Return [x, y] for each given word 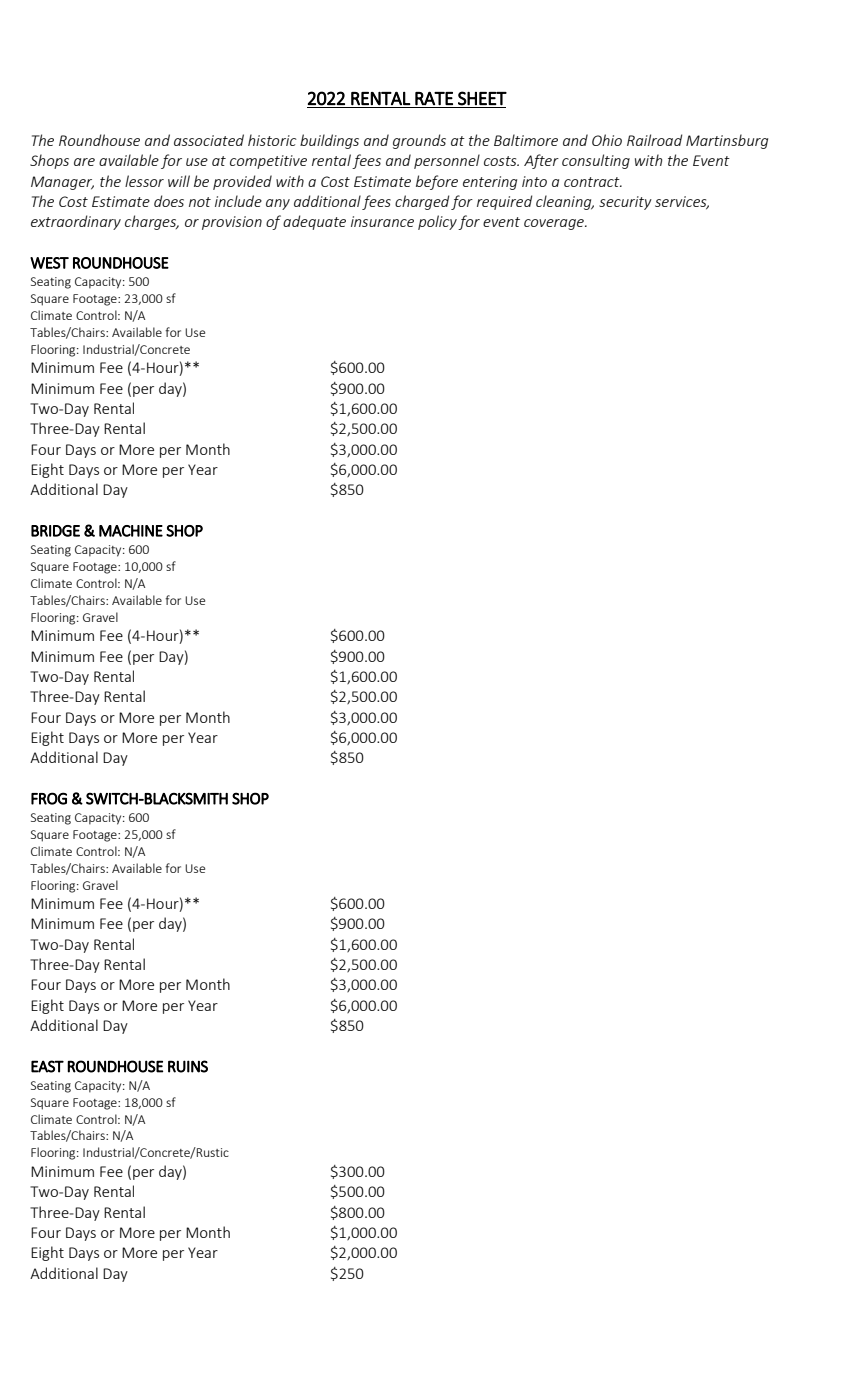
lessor [144, 181]
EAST [47, 1066]
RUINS [188, 1066]
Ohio [607, 140]
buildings [329, 141]
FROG [49, 798]
